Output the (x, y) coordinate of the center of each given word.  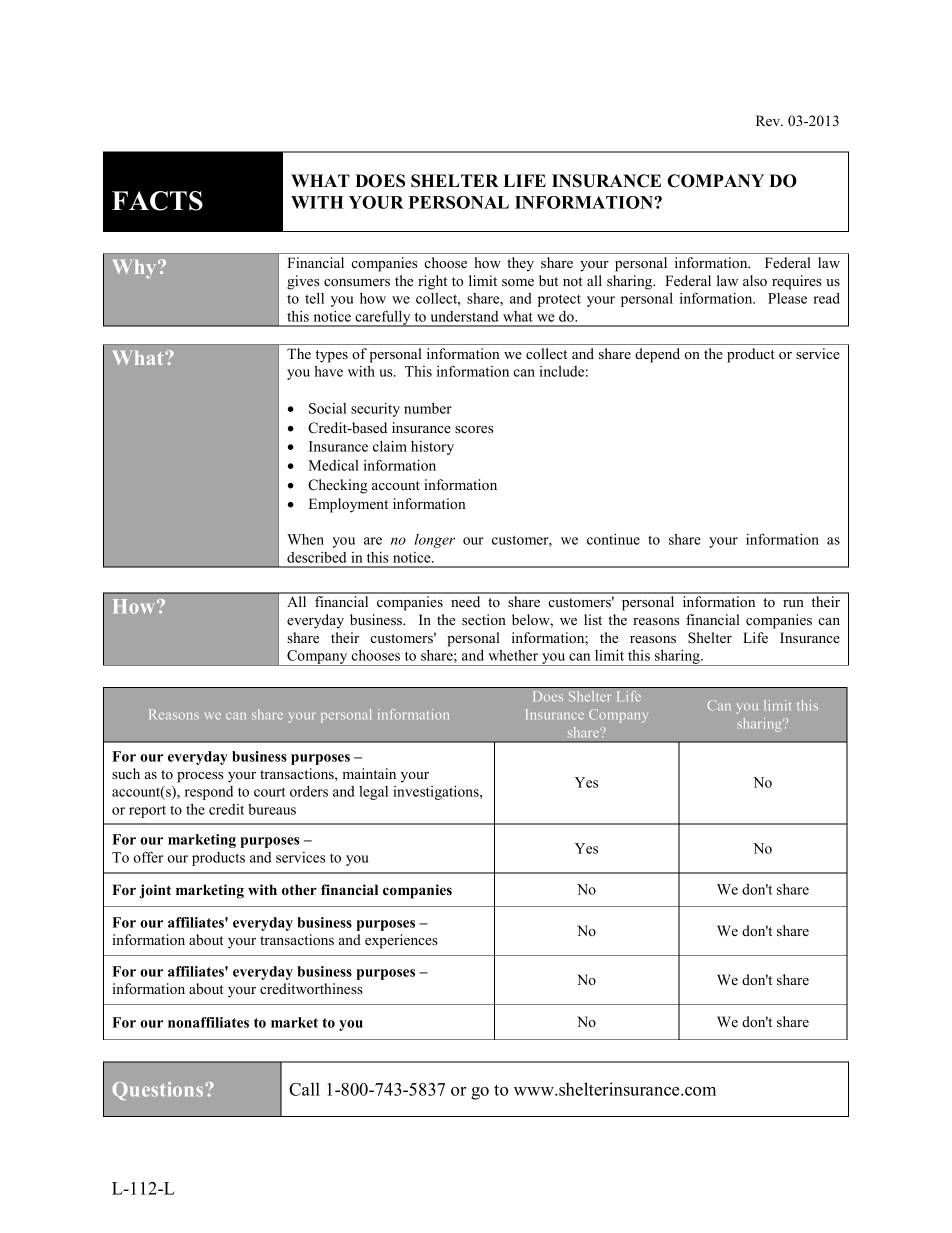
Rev (769, 120)
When (305, 539)
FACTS (157, 201)
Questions (159, 1091)
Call (304, 1089)
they (520, 264)
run (793, 603)
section (484, 619)
